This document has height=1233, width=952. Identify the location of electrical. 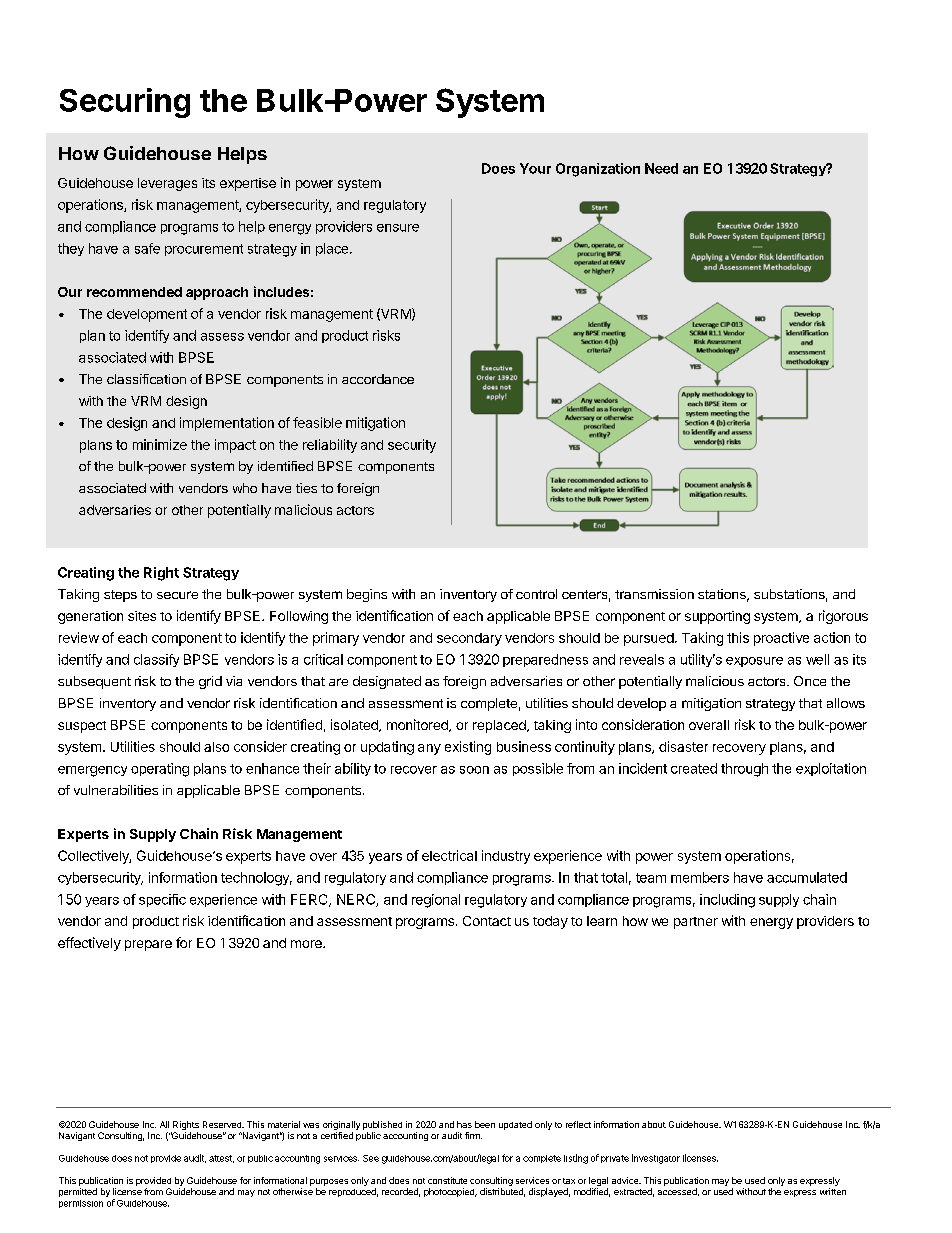
(449, 855).
